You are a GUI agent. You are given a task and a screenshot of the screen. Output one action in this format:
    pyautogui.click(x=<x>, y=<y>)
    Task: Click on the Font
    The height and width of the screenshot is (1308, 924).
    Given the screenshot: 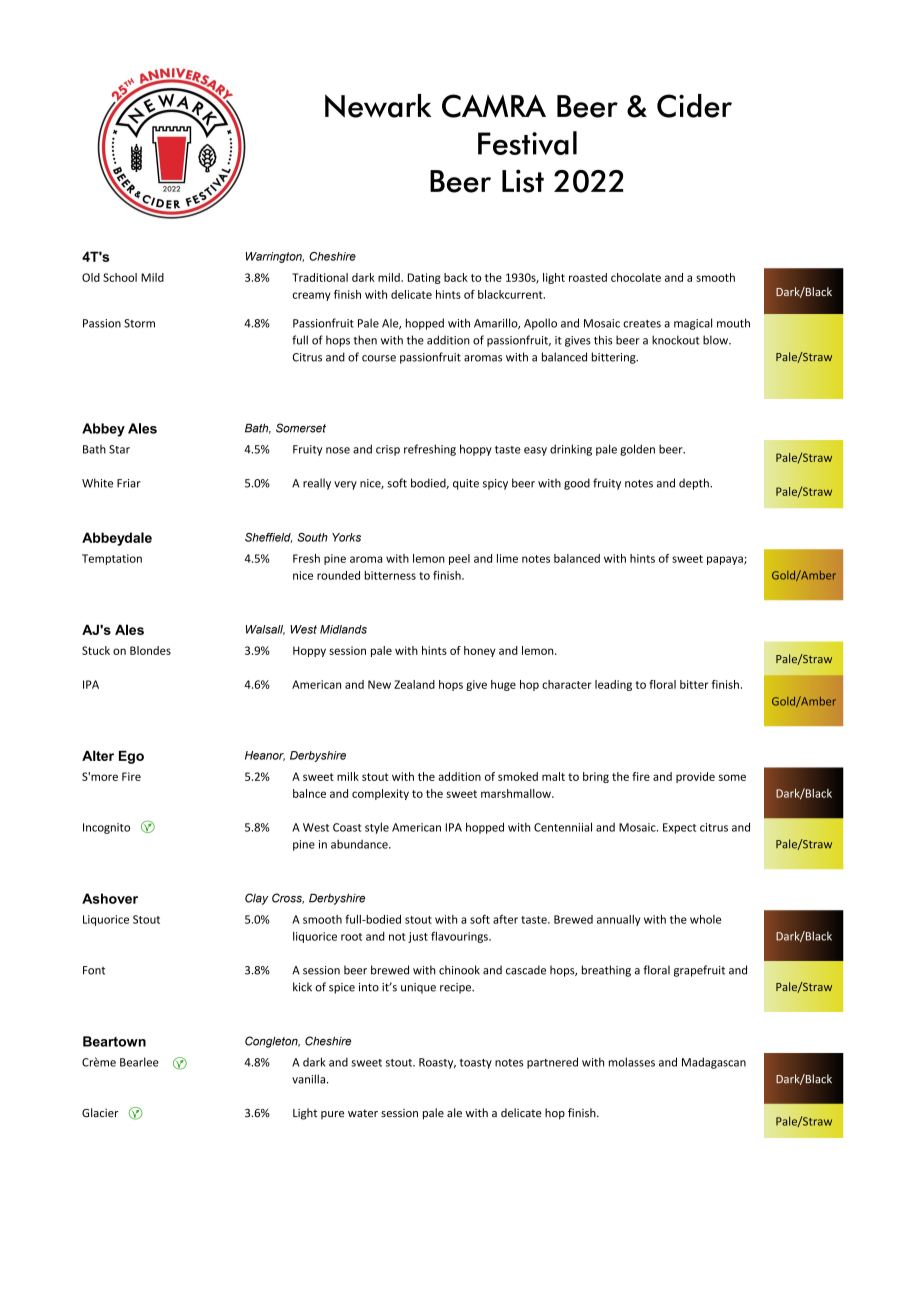 What is the action you would take?
    pyautogui.click(x=94, y=970)
